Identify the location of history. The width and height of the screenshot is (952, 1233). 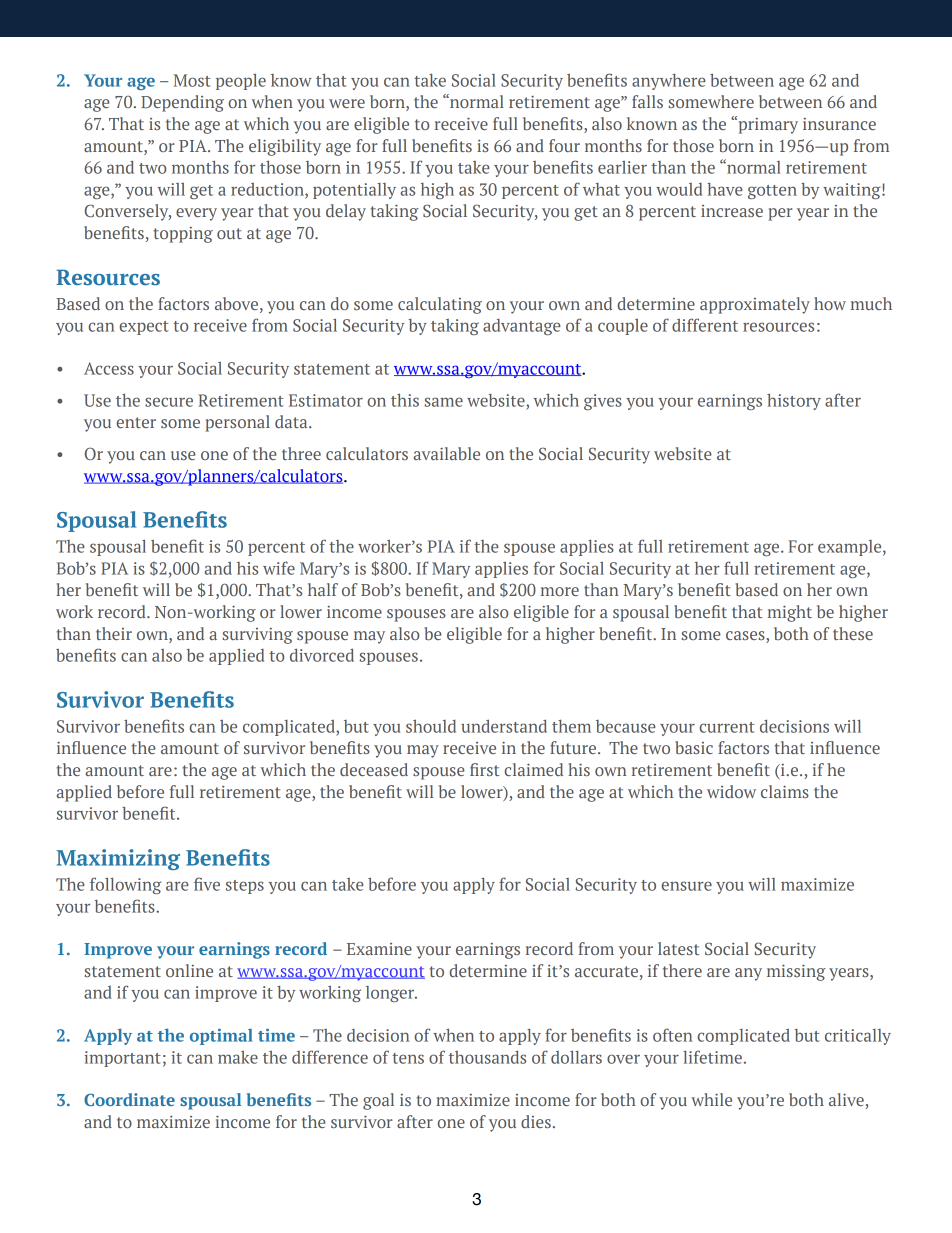
(794, 401).
